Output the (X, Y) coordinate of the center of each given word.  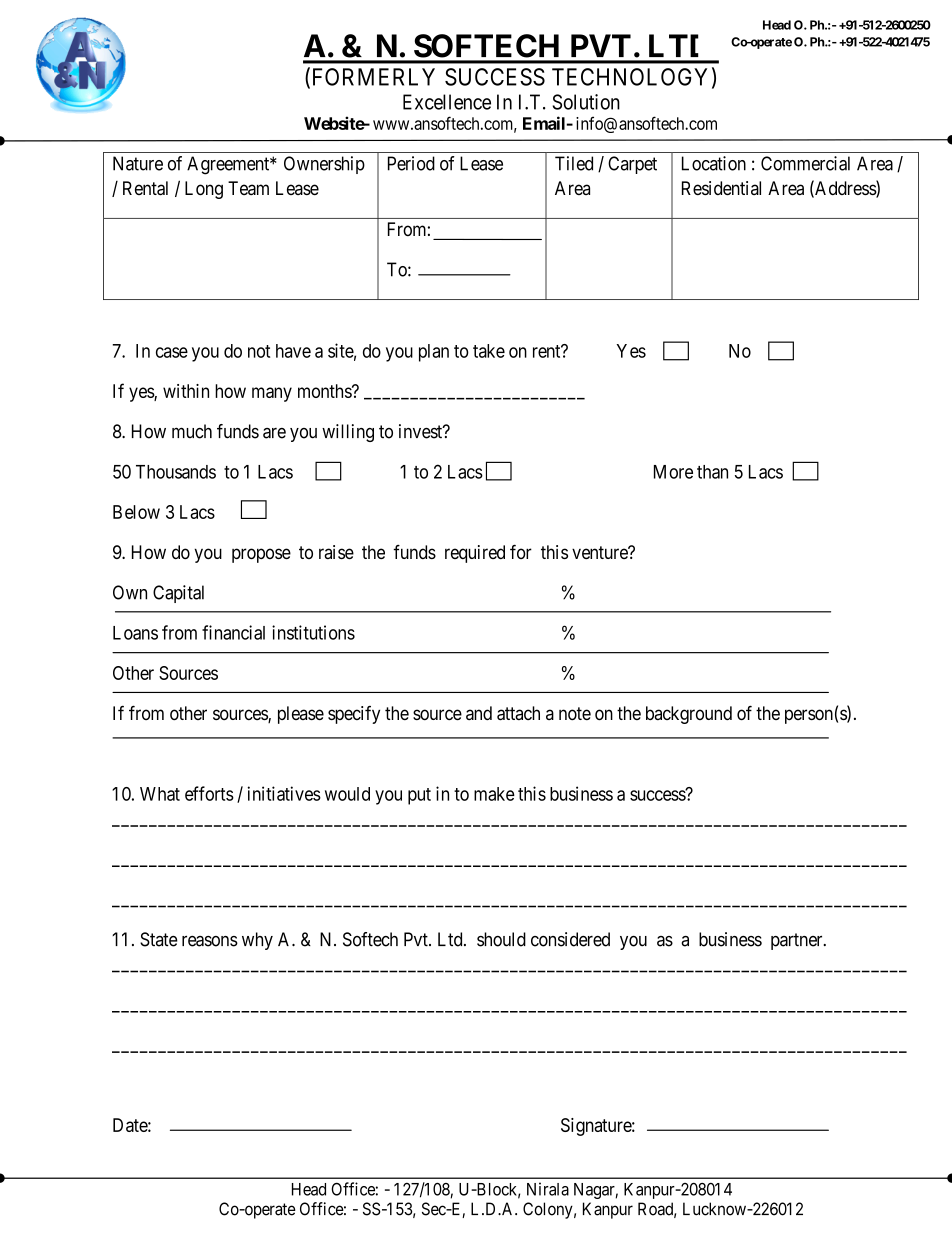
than (712, 472)
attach (518, 713)
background (689, 715)
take (489, 351)
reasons (210, 941)
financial (233, 632)
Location (714, 163)
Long (204, 190)
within (186, 391)
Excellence (447, 102)
